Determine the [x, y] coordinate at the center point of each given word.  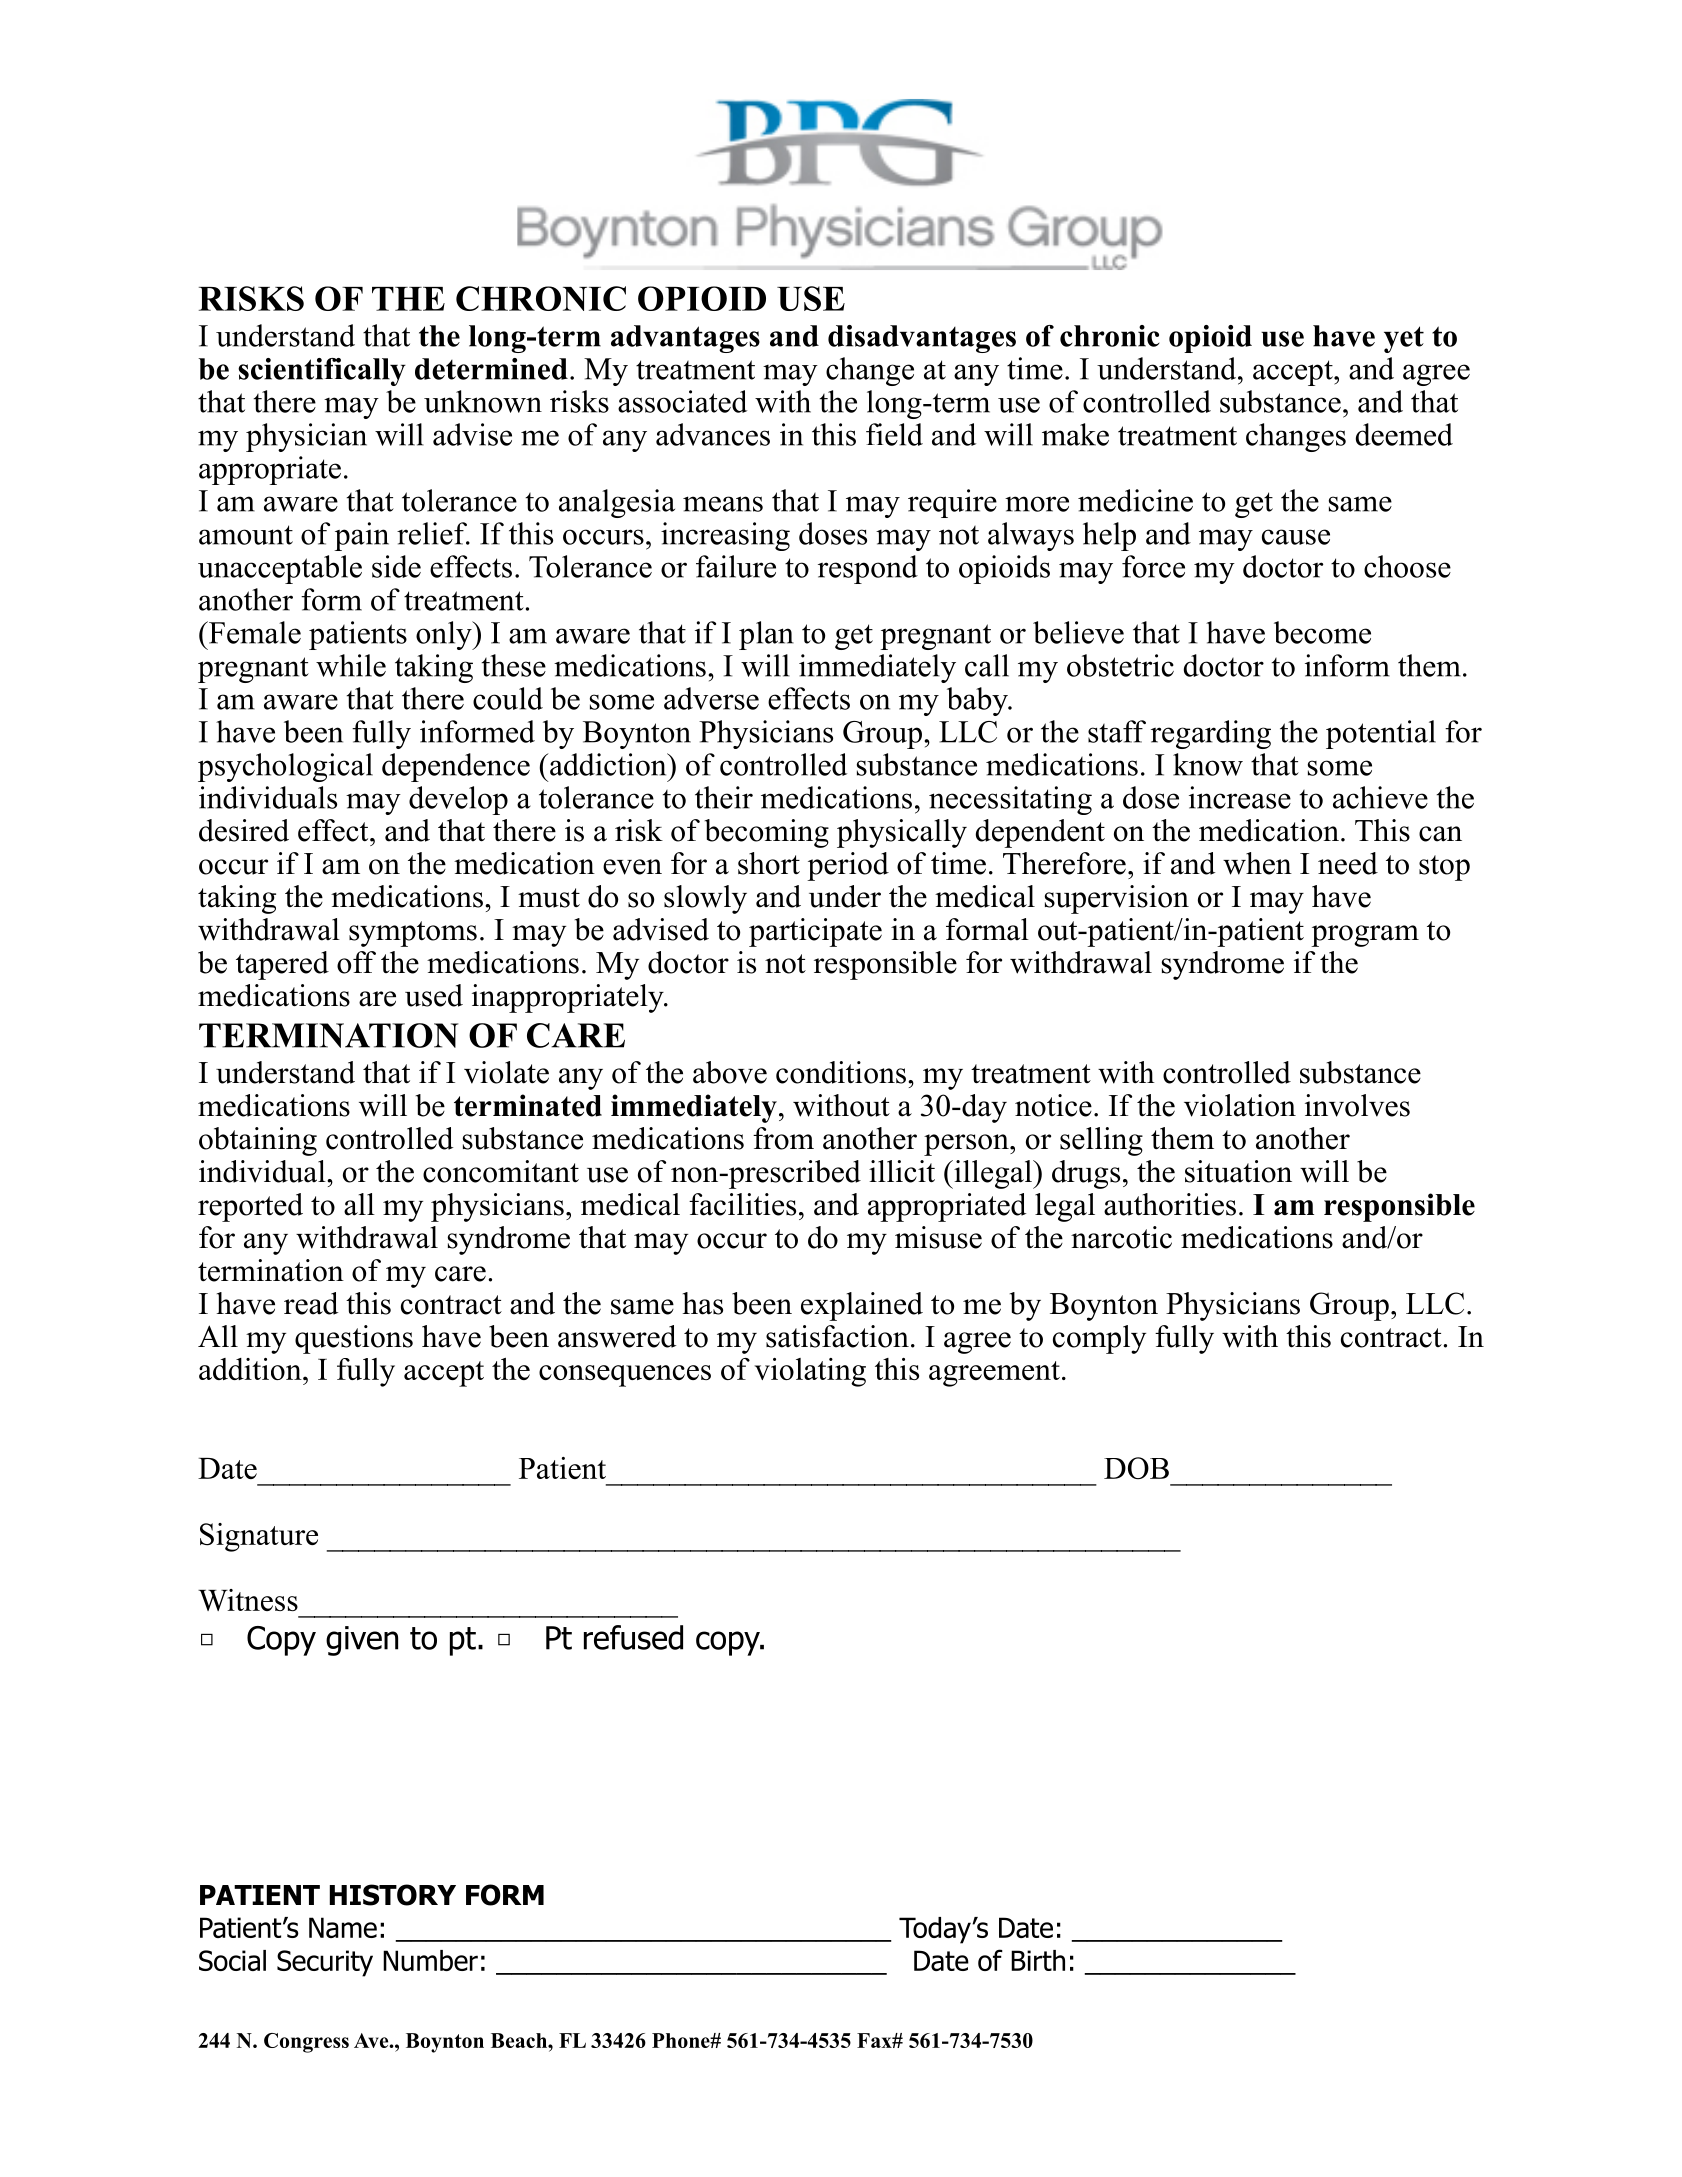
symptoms [413, 934]
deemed [1404, 434]
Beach [520, 2040]
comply [1099, 1339]
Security [325, 1963]
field [894, 434]
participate [815, 932]
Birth [1038, 1960]
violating [810, 1372]
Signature [259, 1537]
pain [361, 536]
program [1365, 936]
